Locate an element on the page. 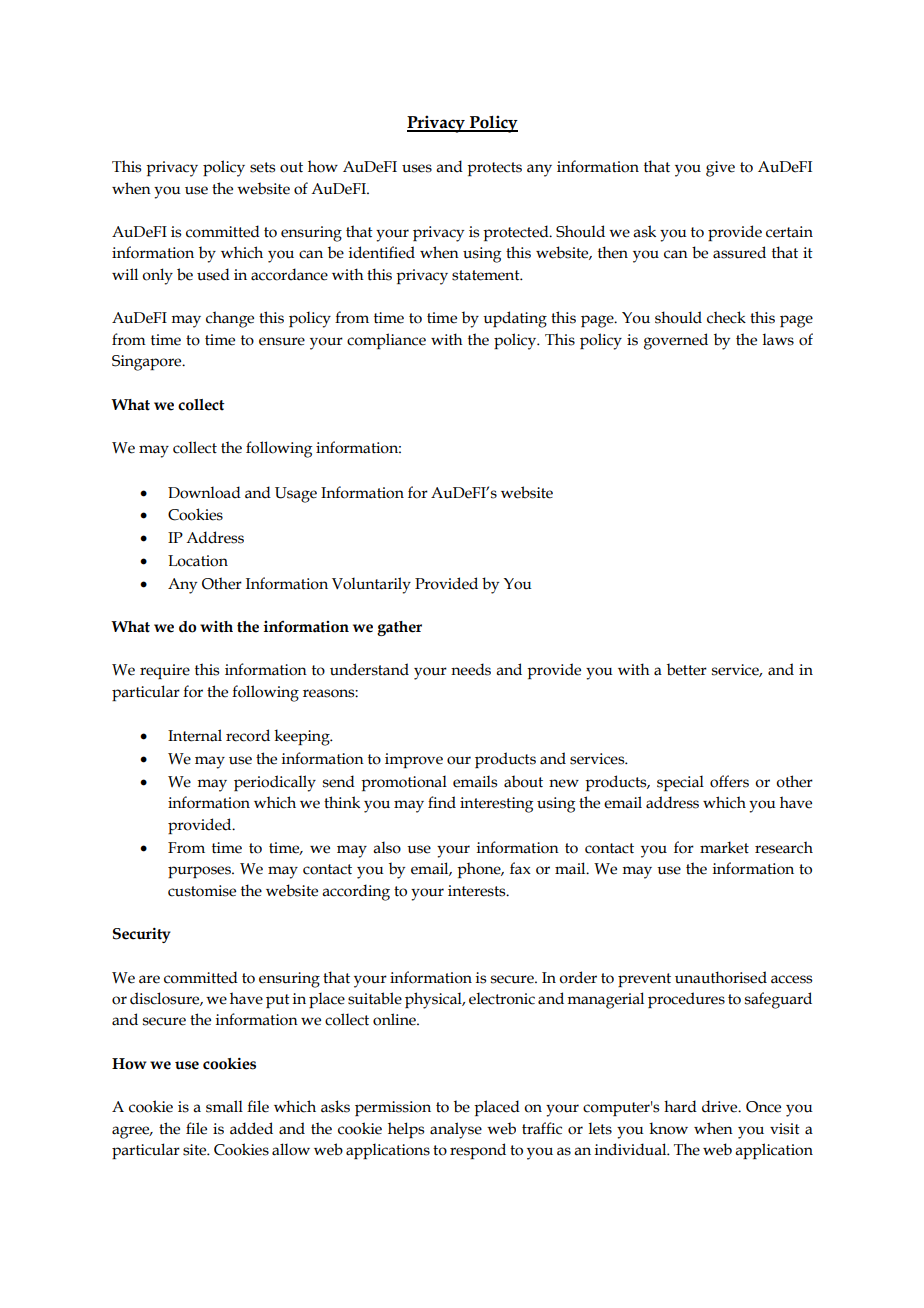 This document has width=924, height=1308. small is located at coordinates (224, 1106).
